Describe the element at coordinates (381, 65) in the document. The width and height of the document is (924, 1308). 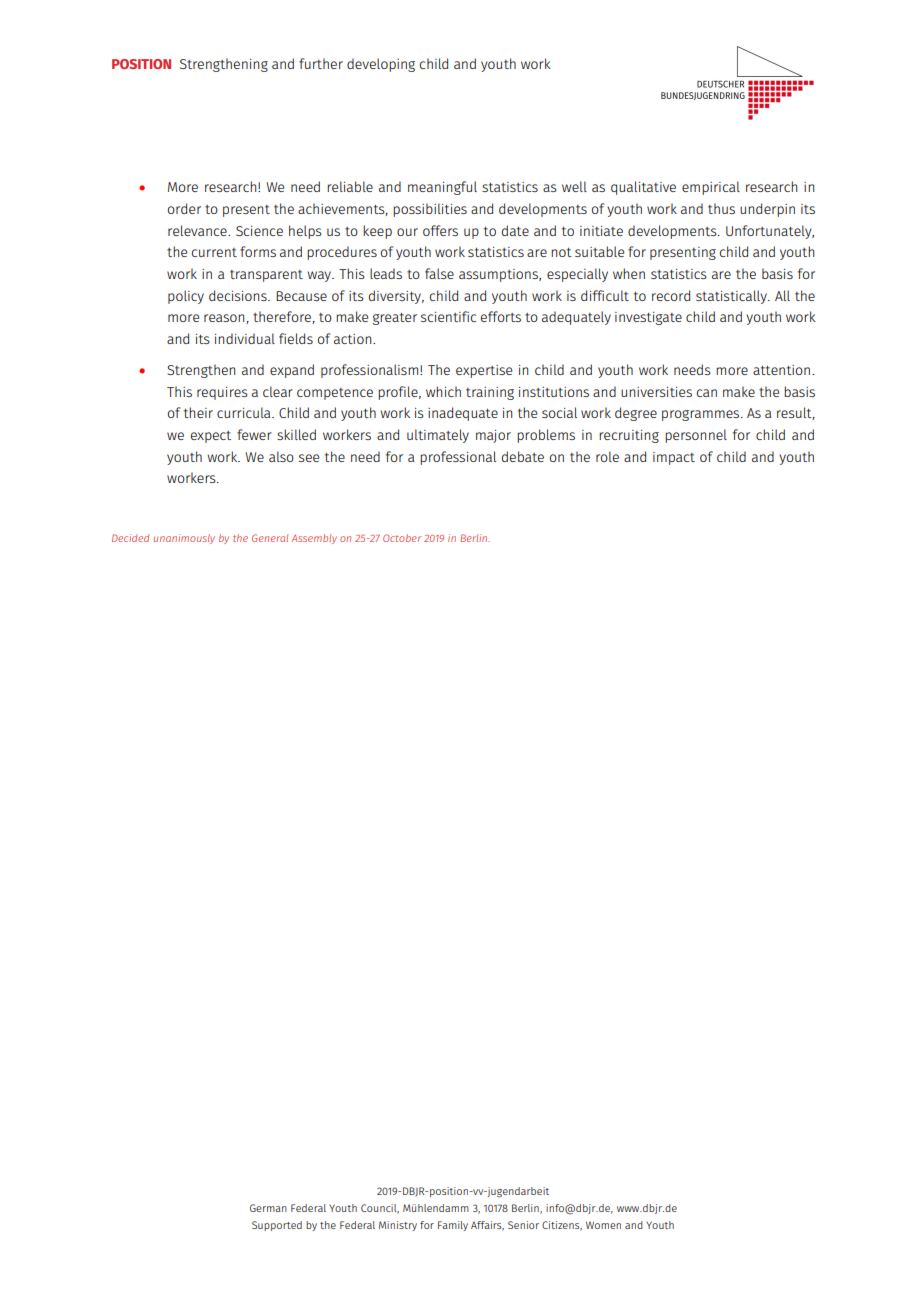
I see `developing` at that location.
